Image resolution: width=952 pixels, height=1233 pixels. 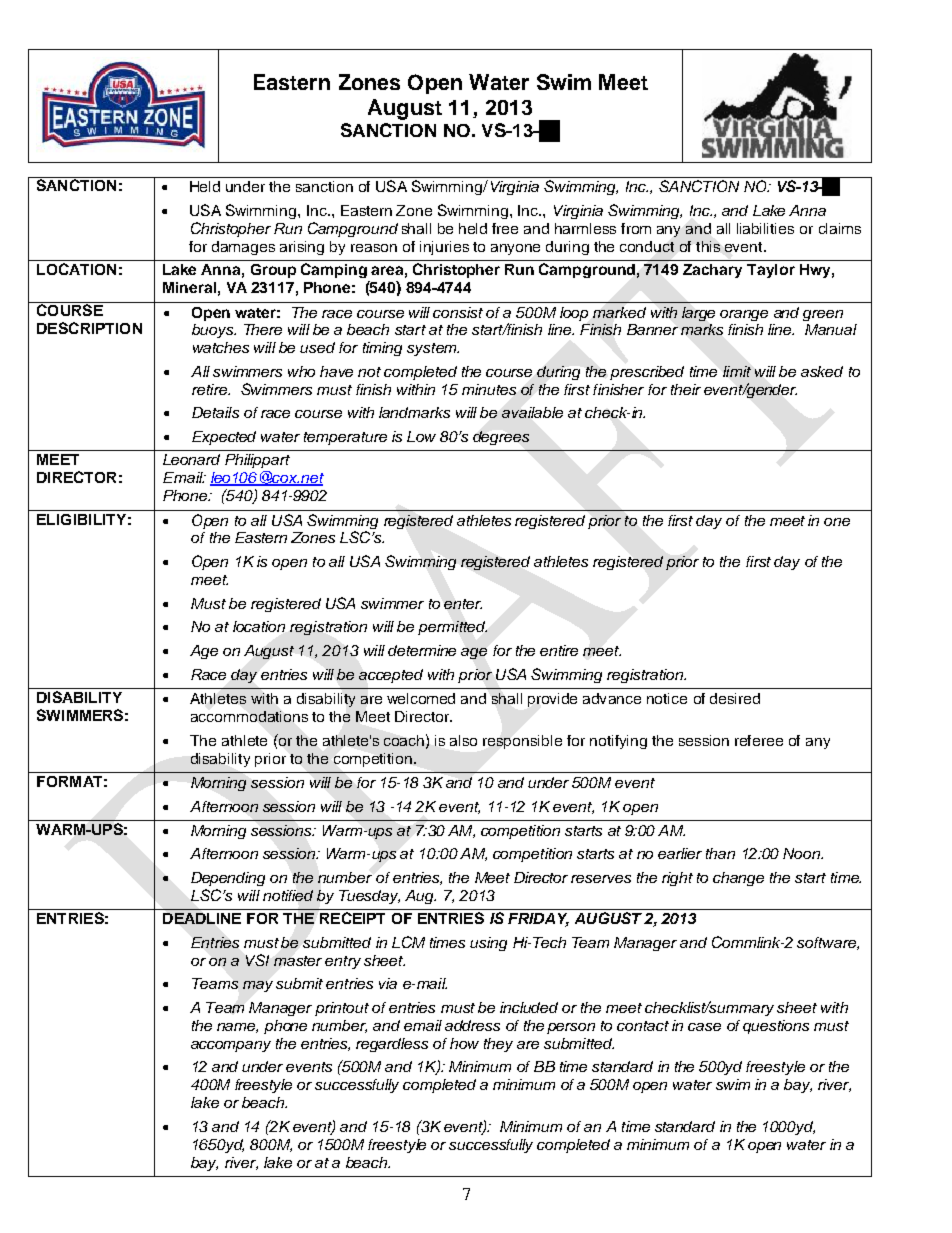 What do you see at coordinates (191, 459) in the page?
I see `Leonard` at bounding box center [191, 459].
